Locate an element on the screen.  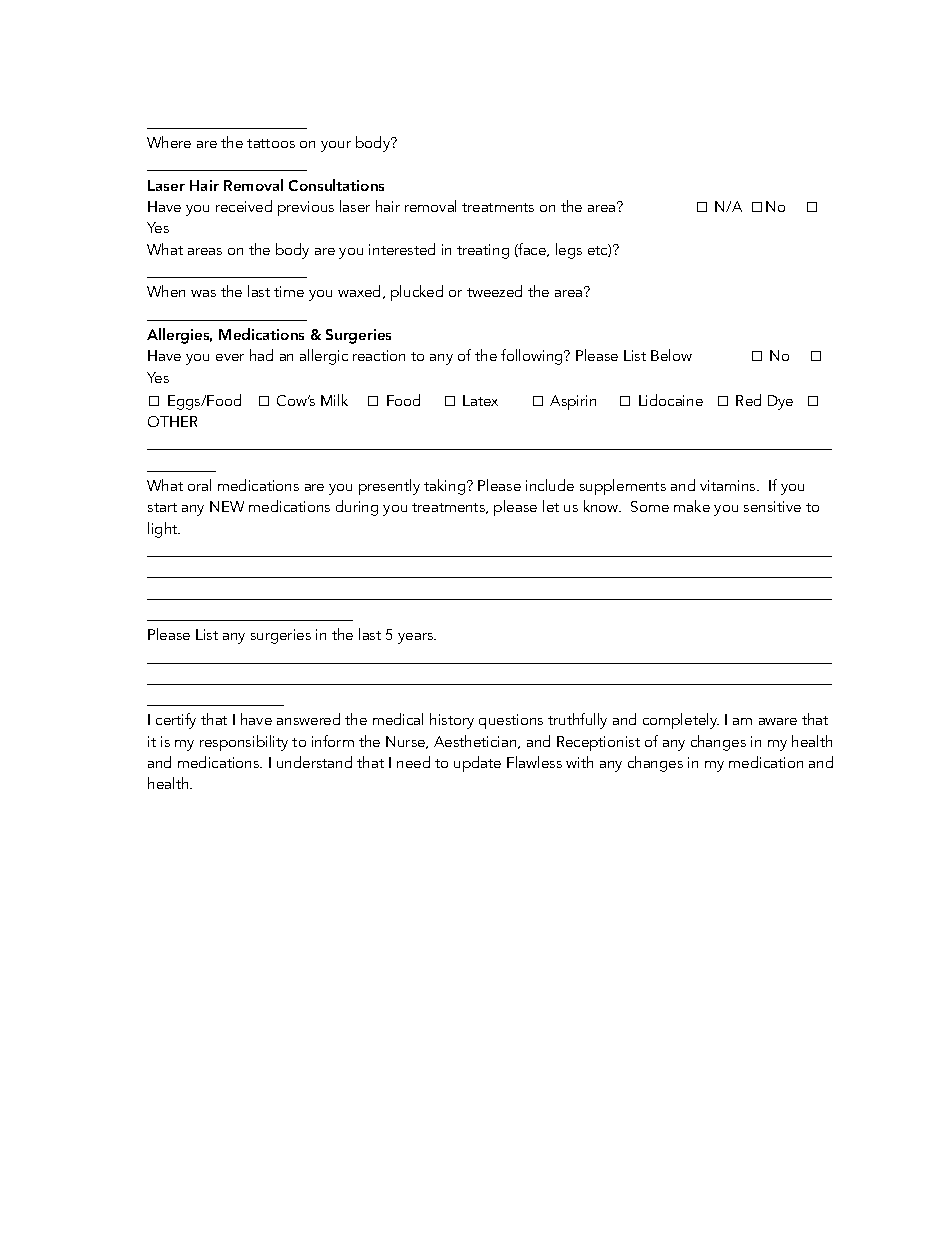
responsibility is located at coordinates (244, 743).
